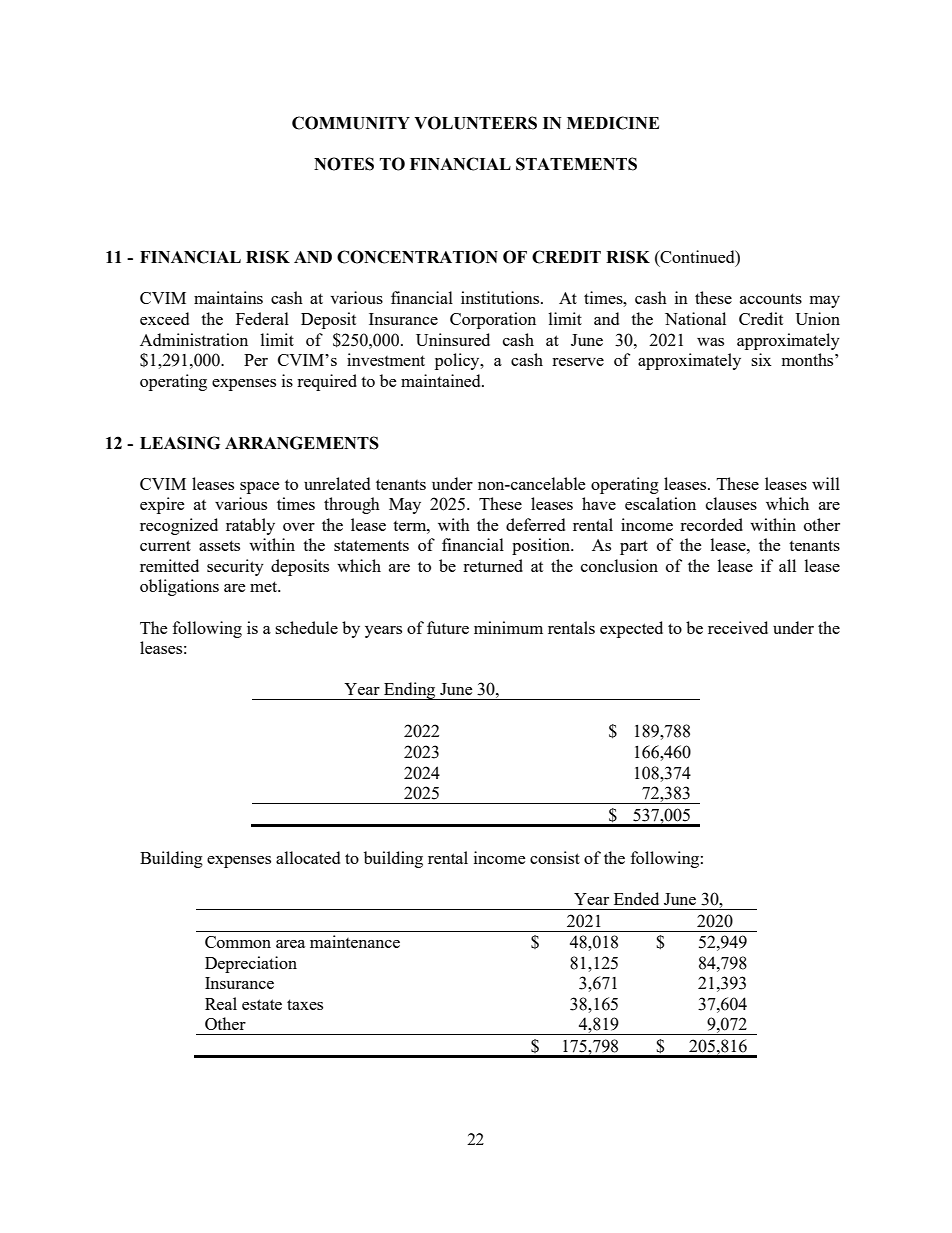  What do you see at coordinates (475, 123) in the screenshot?
I see `VOLUNTEERS` at bounding box center [475, 123].
